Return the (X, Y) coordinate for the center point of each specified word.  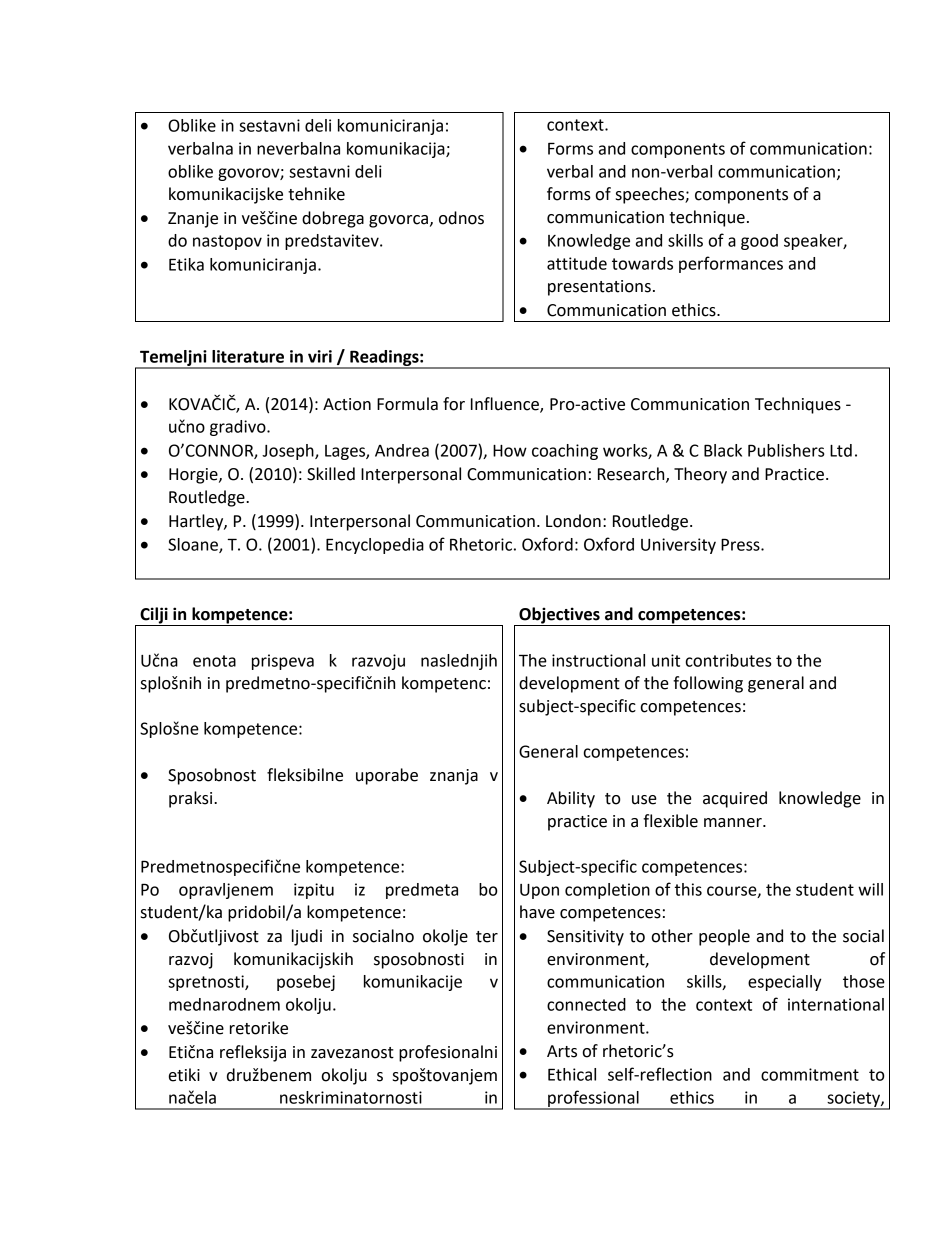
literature (248, 356)
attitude (577, 263)
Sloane (194, 545)
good (759, 242)
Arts (562, 1051)
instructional (598, 660)
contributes (729, 660)
